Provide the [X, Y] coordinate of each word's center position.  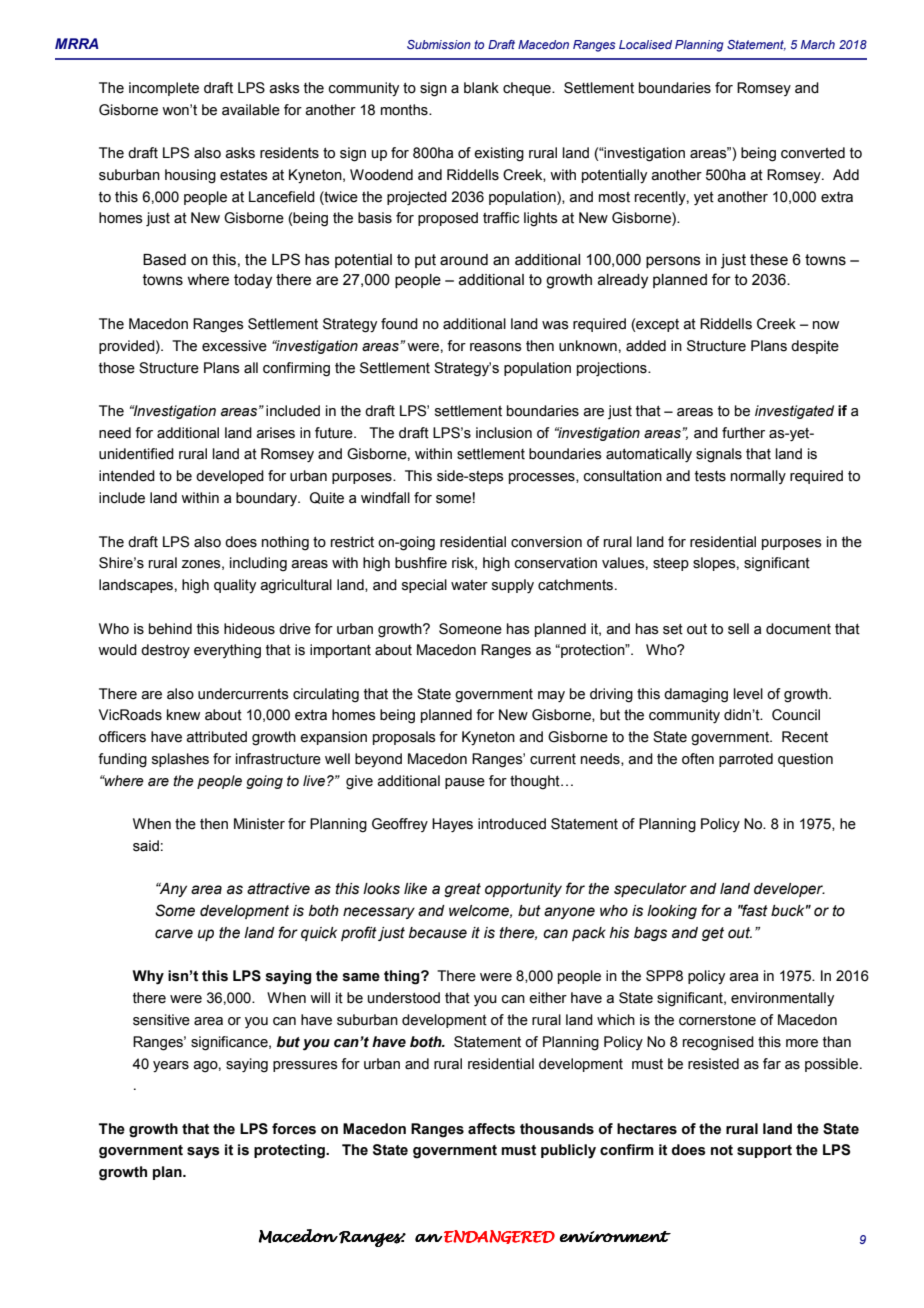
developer [789, 890]
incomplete [164, 89]
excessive [234, 346]
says [203, 1153]
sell [738, 629]
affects [491, 1129]
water [469, 585]
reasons [496, 347]
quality [235, 586]
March [818, 44]
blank [481, 88]
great [462, 890]
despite [815, 347]
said [146, 846]
